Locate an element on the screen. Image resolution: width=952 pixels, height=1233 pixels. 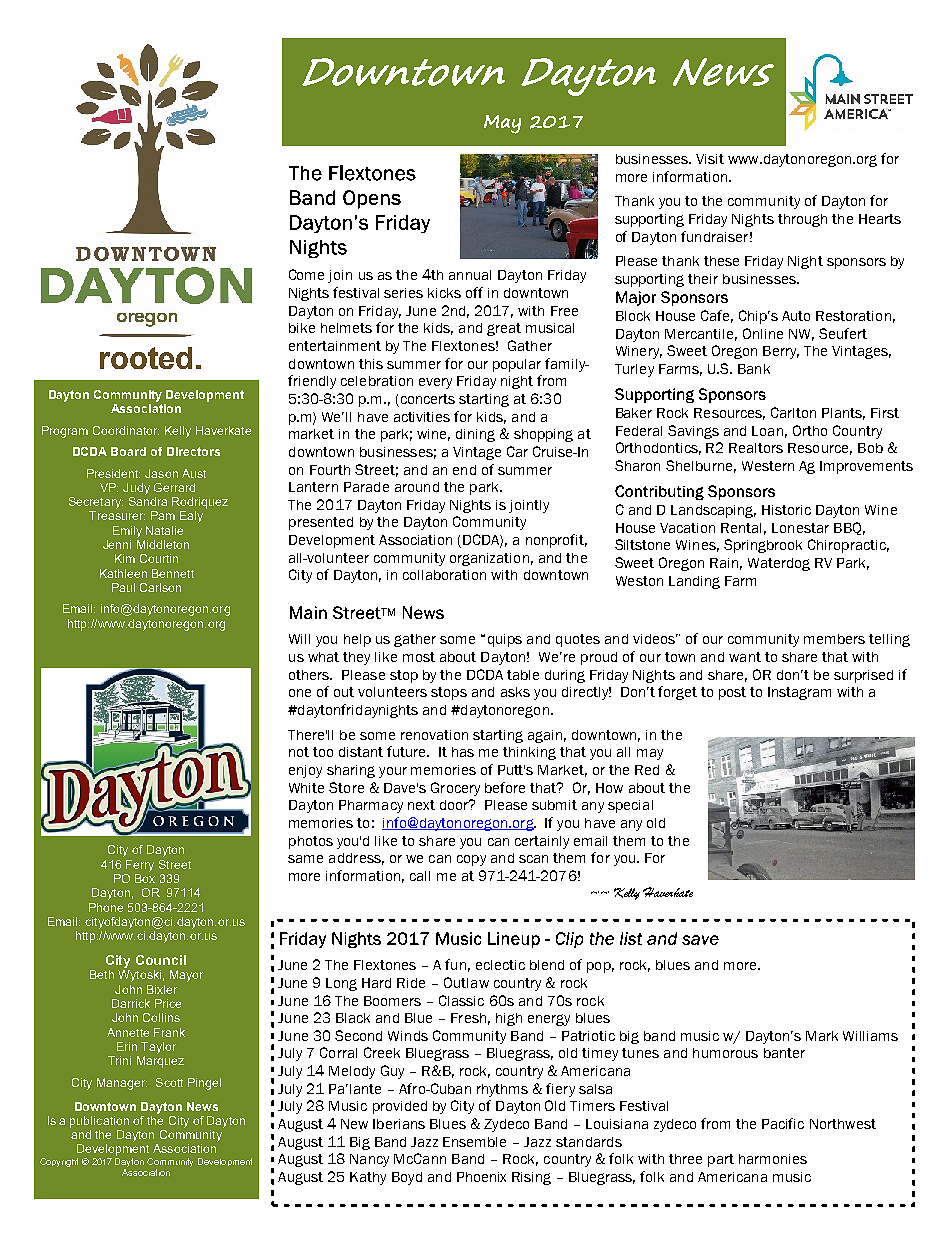
Instagram is located at coordinates (799, 693).
